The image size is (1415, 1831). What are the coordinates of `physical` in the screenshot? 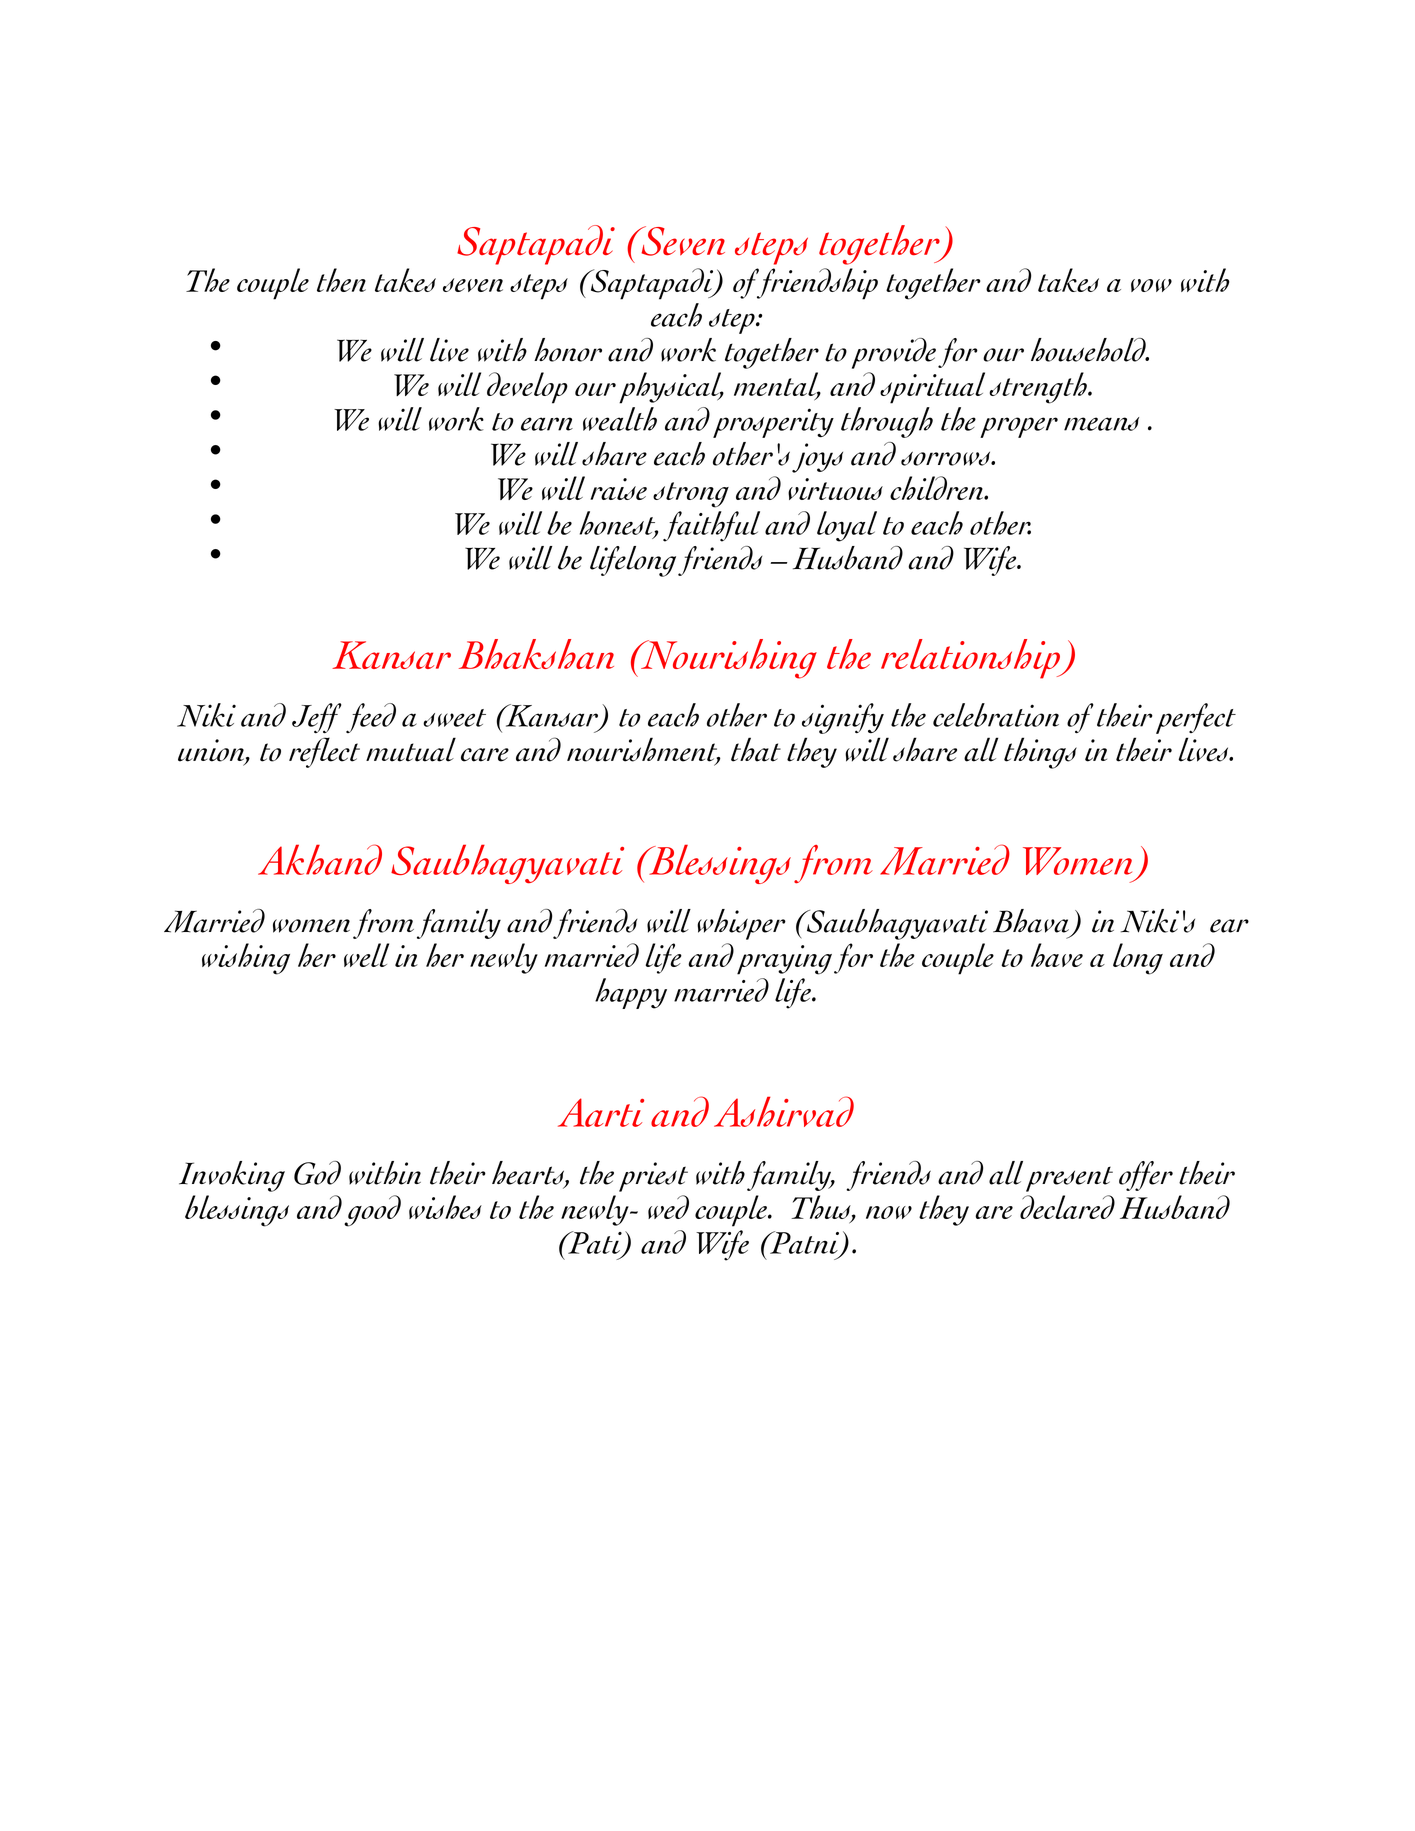 It's located at (671, 388).
